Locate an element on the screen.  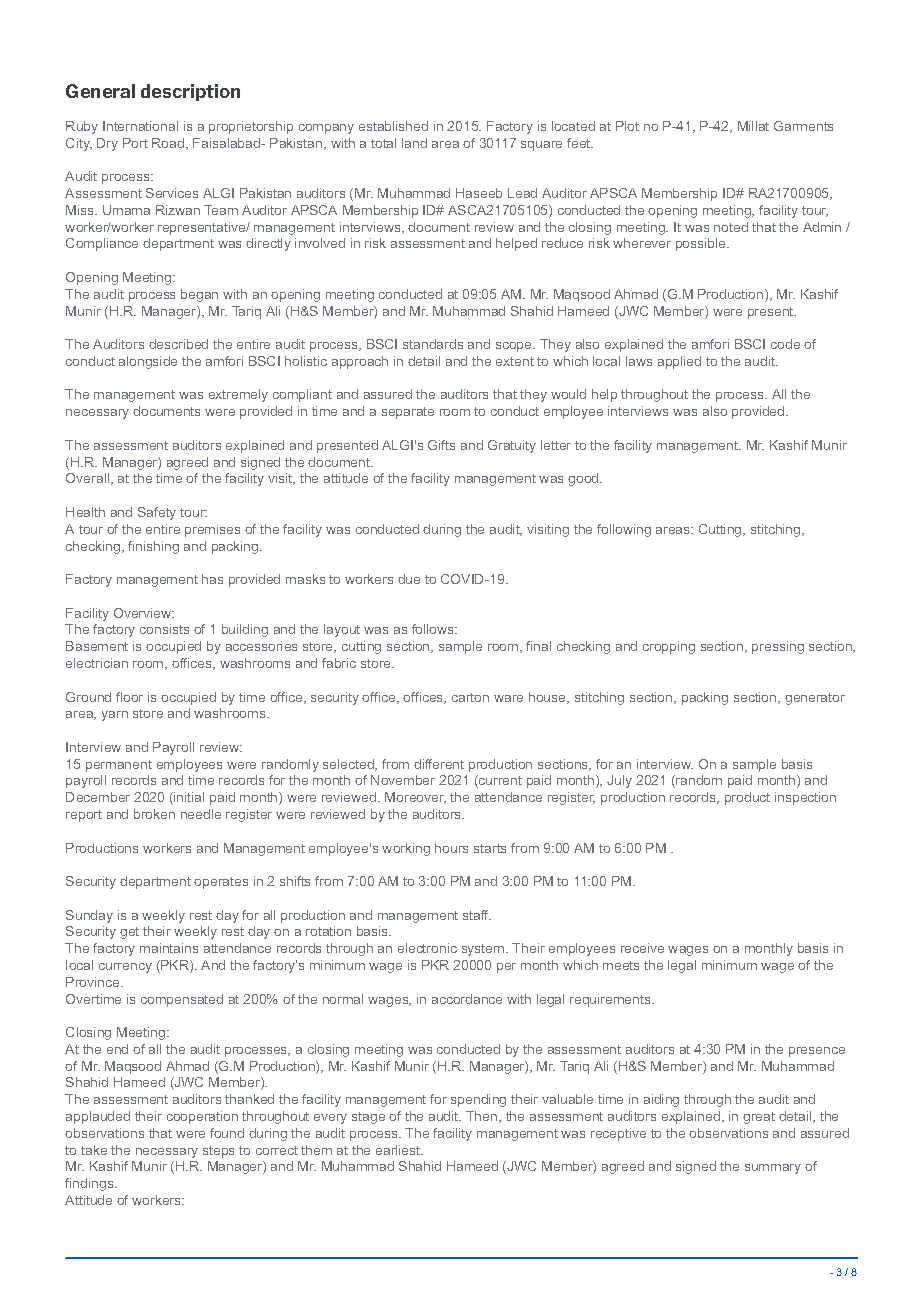
land is located at coordinates (414, 143).
